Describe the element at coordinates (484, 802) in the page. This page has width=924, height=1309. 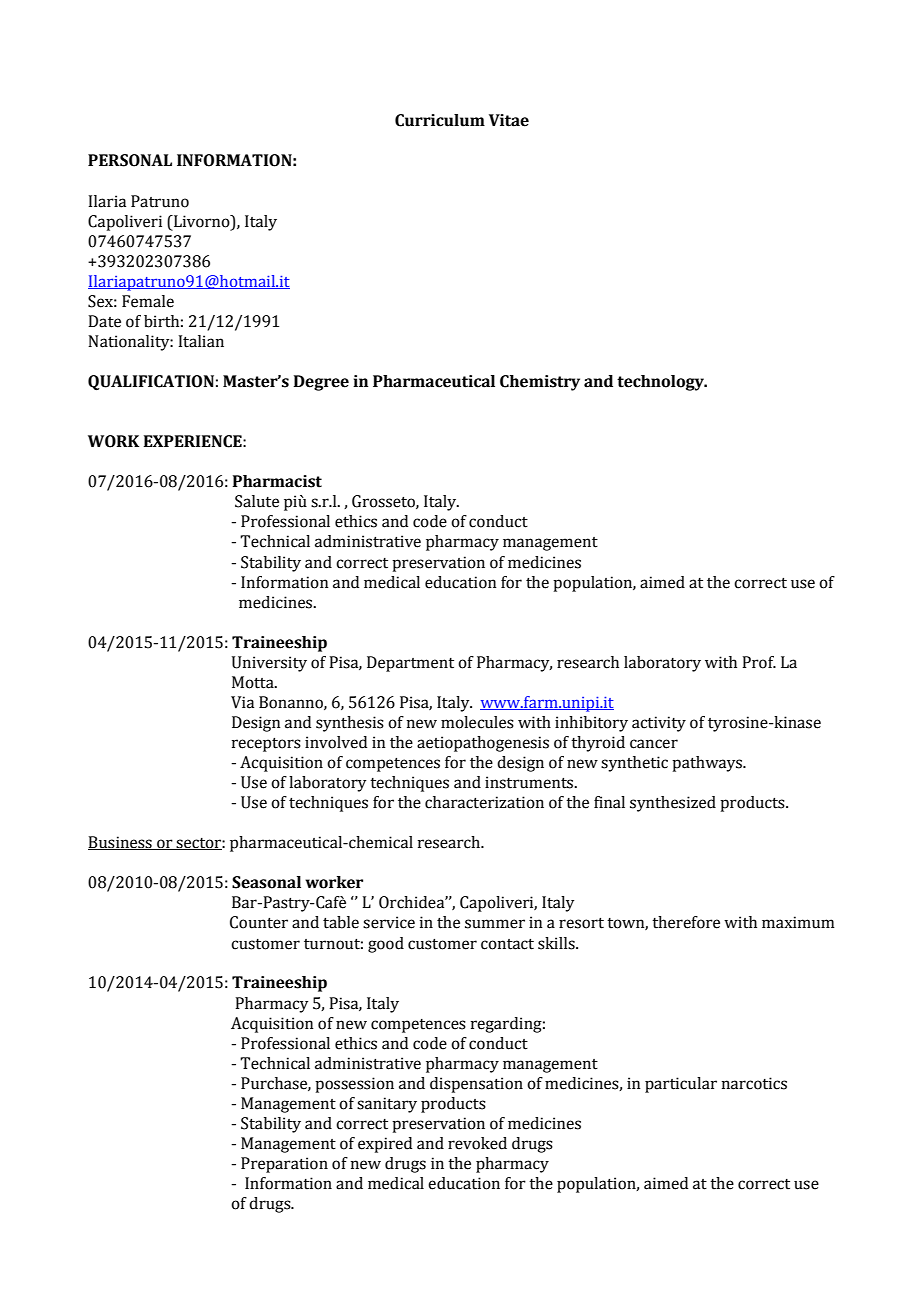
I see `characterization` at that location.
